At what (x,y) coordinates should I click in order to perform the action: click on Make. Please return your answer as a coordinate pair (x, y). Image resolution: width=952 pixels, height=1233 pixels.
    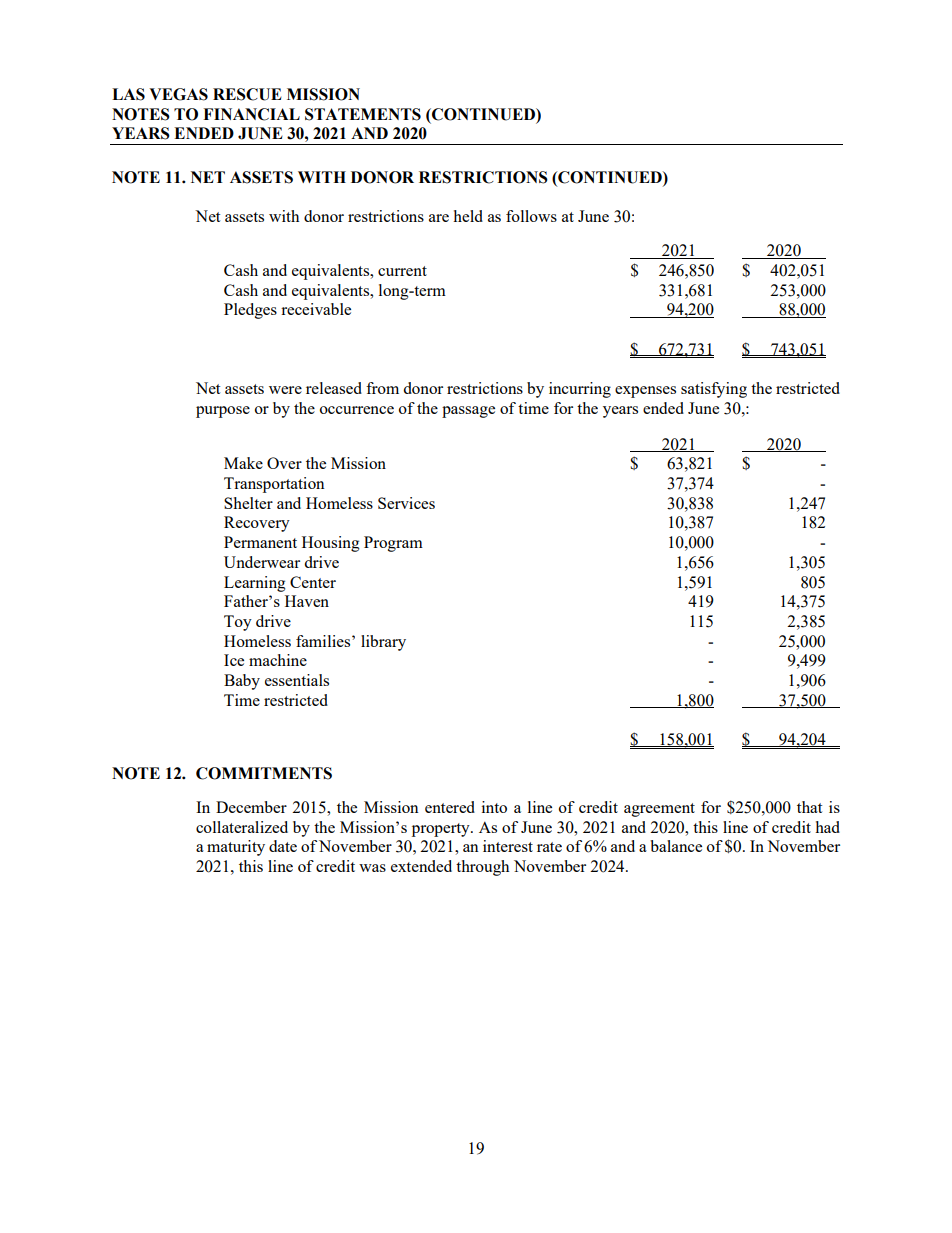
    Looking at the image, I should click on (243, 463).
